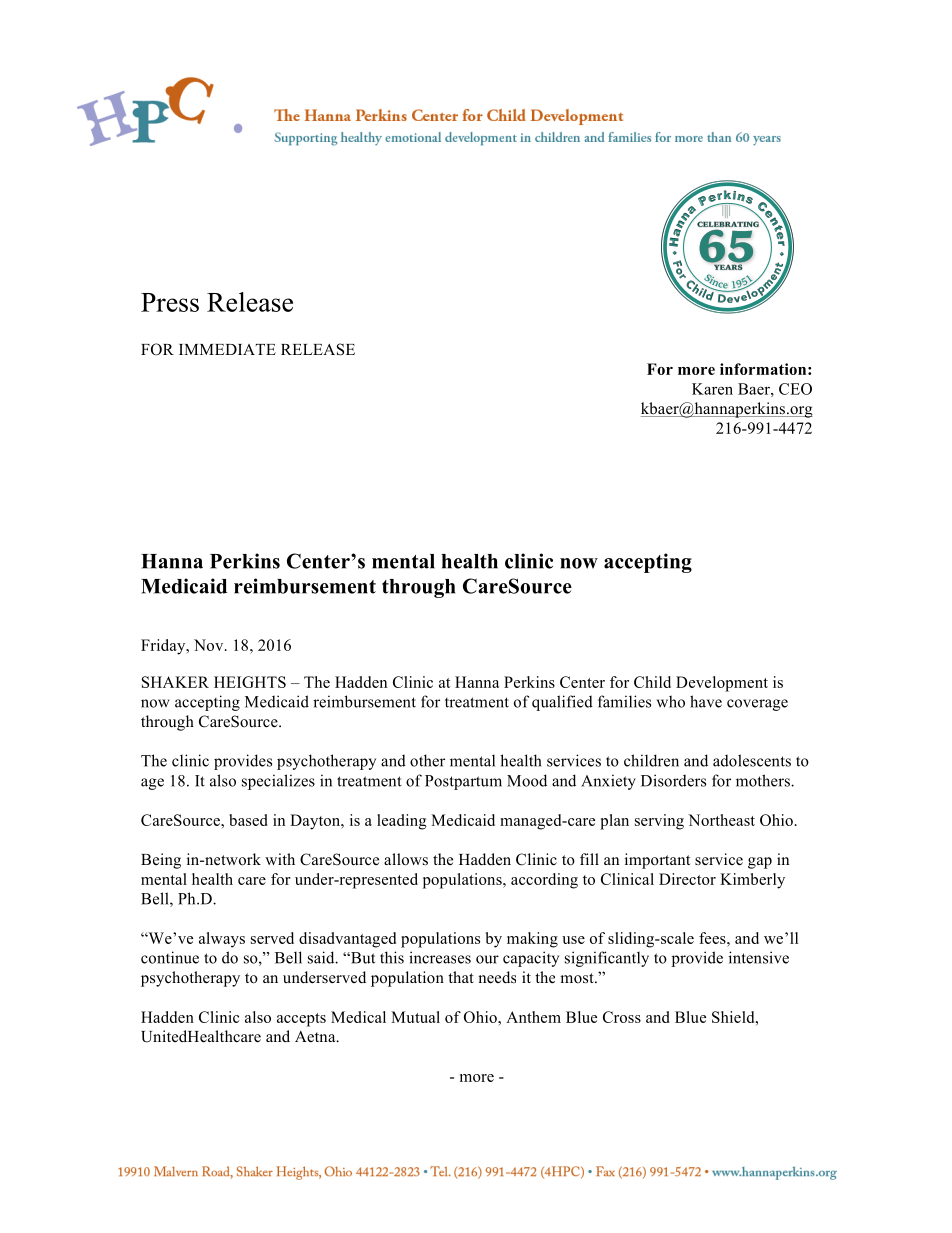 This screenshot has height=1233, width=952. I want to click on Development, so click(722, 684).
